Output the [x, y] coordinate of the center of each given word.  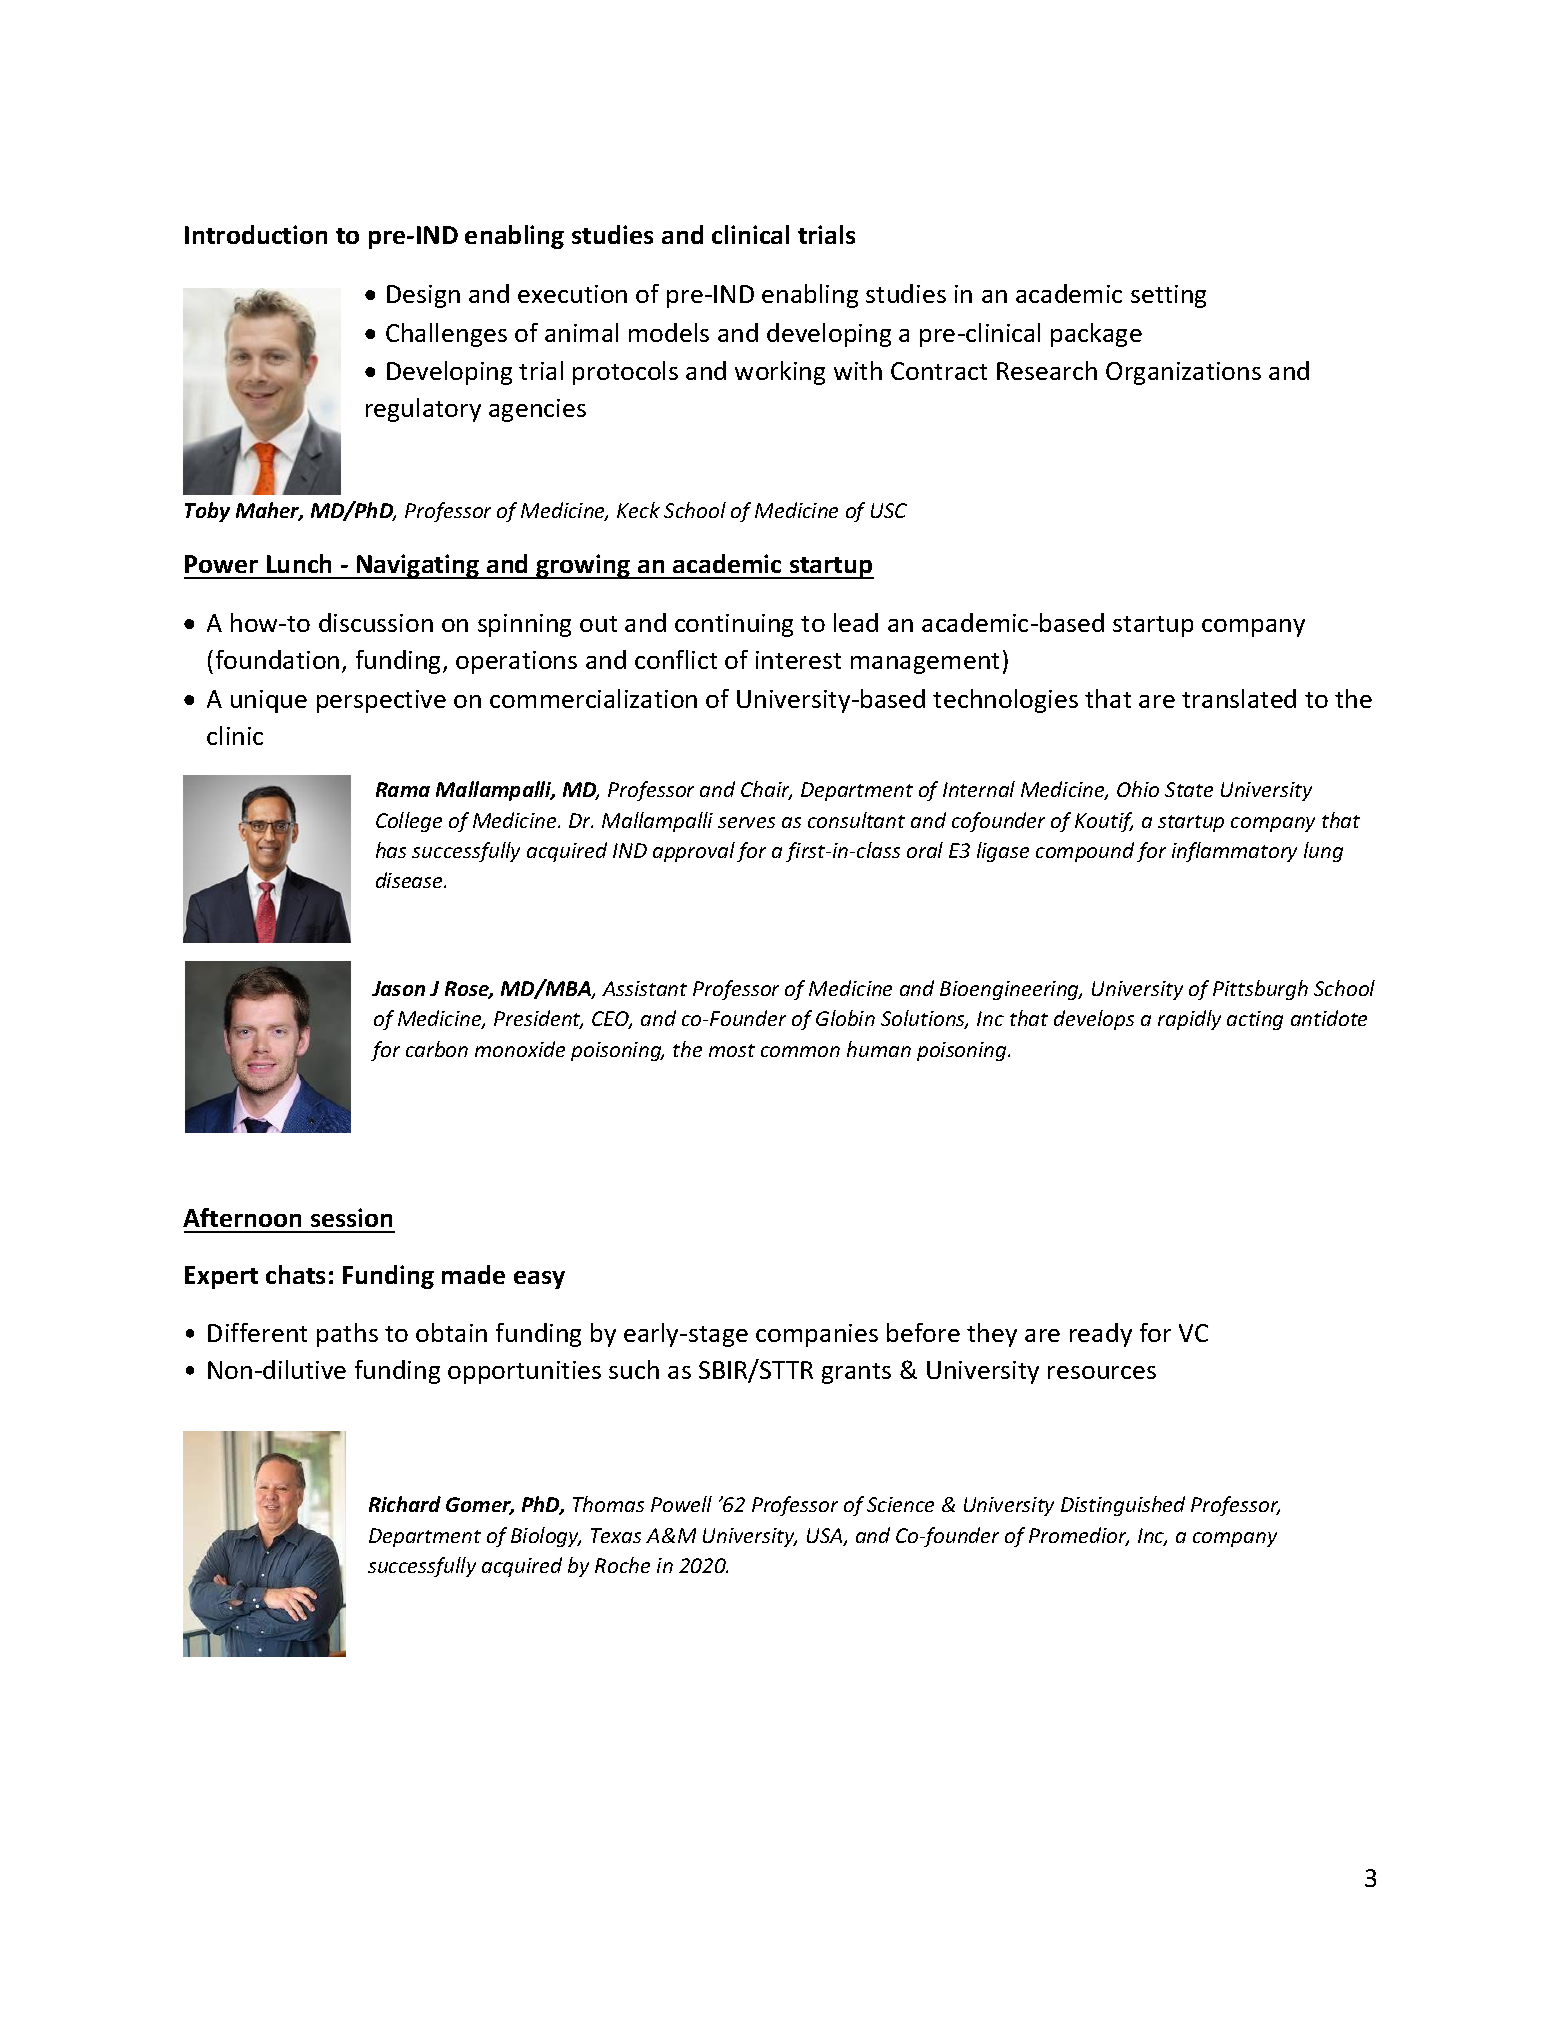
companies [817, 1335]
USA [826, 1537]
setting [1168, 296]
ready [1101, 1335]
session [351, 1217]
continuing [734, 625]
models [669, 332]
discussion [376, 622]
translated [1239, 698]
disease [411, 880]
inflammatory [1234, 852]
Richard [405, 1504]
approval [694, 852]
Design [423, 296]
